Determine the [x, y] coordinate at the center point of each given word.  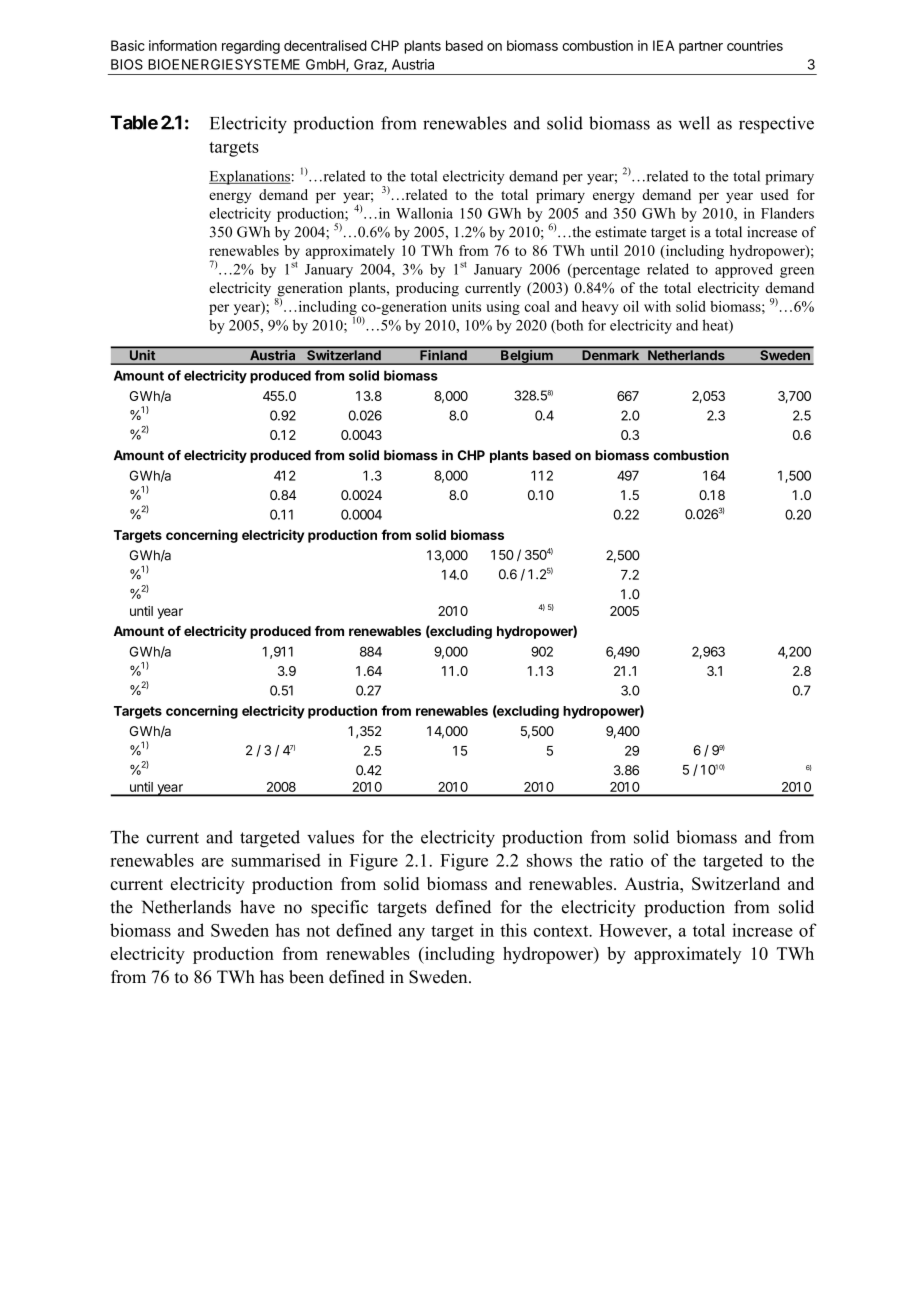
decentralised [325, 45]
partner [701, 47]
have [257, 907]
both [568, 326]
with [657, 306]
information [183, 45]
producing [427, 289]
